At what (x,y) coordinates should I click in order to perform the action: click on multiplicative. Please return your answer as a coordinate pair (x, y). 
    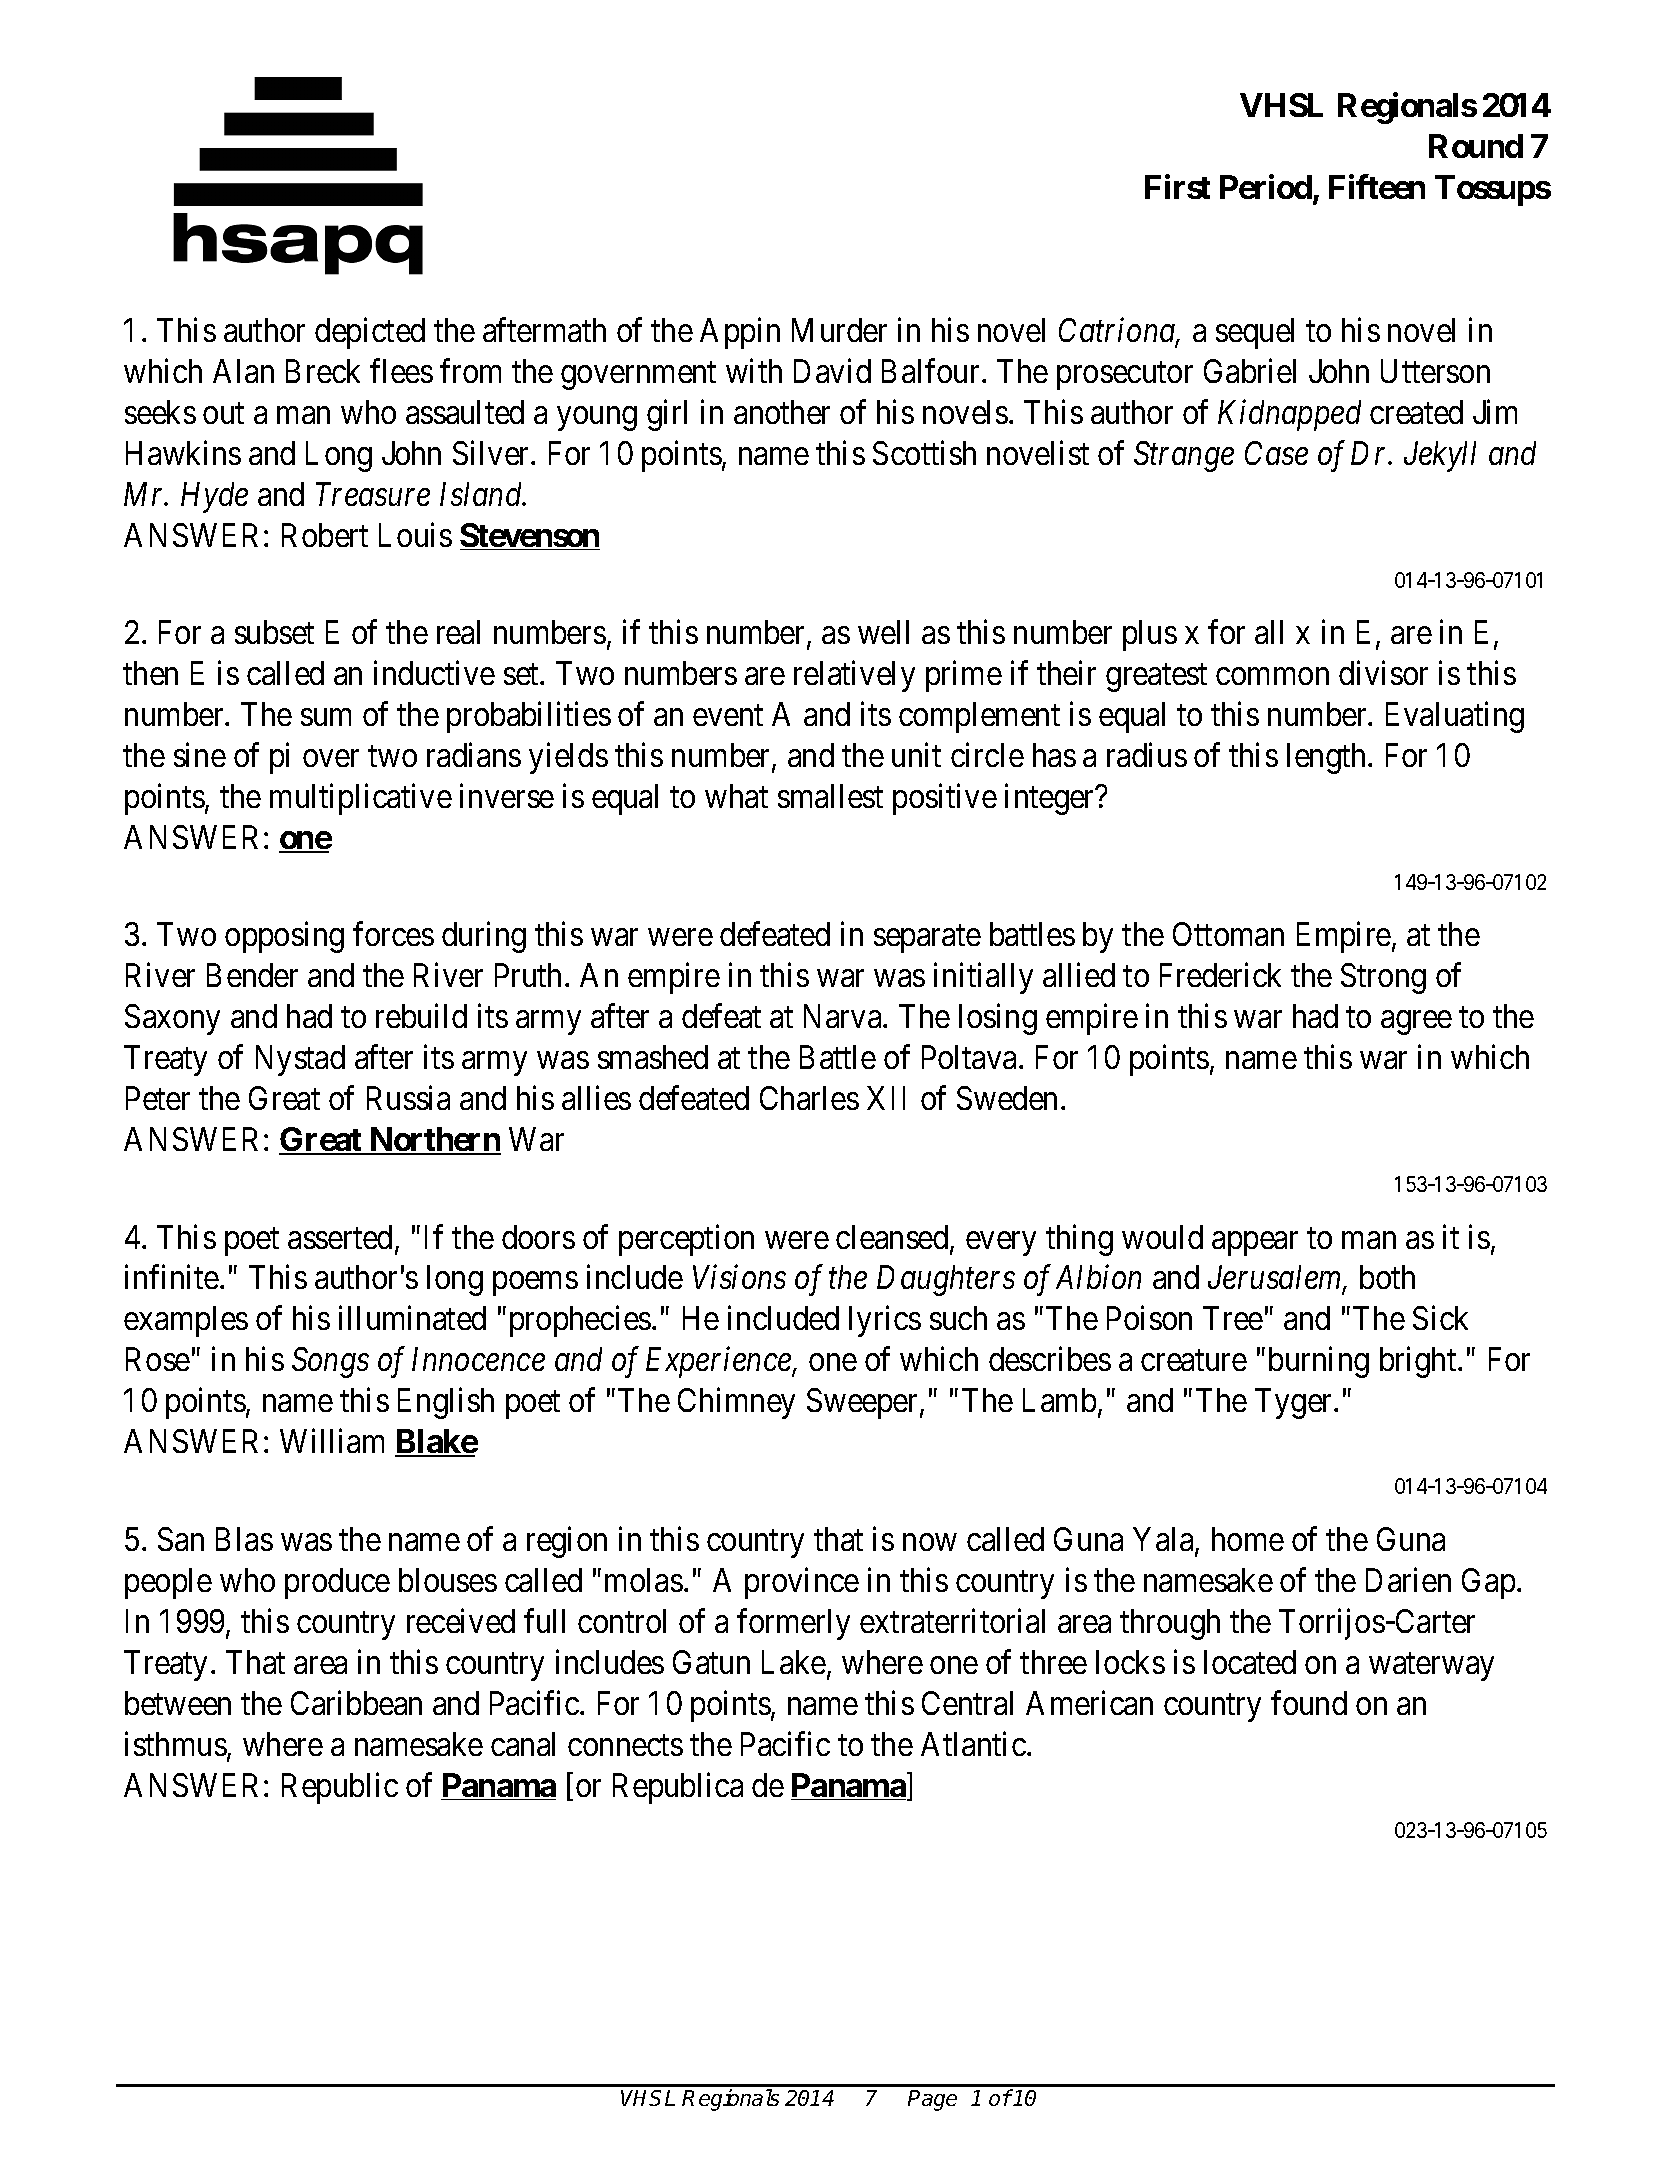
    Looking at the image, I should click on (361, 799).
